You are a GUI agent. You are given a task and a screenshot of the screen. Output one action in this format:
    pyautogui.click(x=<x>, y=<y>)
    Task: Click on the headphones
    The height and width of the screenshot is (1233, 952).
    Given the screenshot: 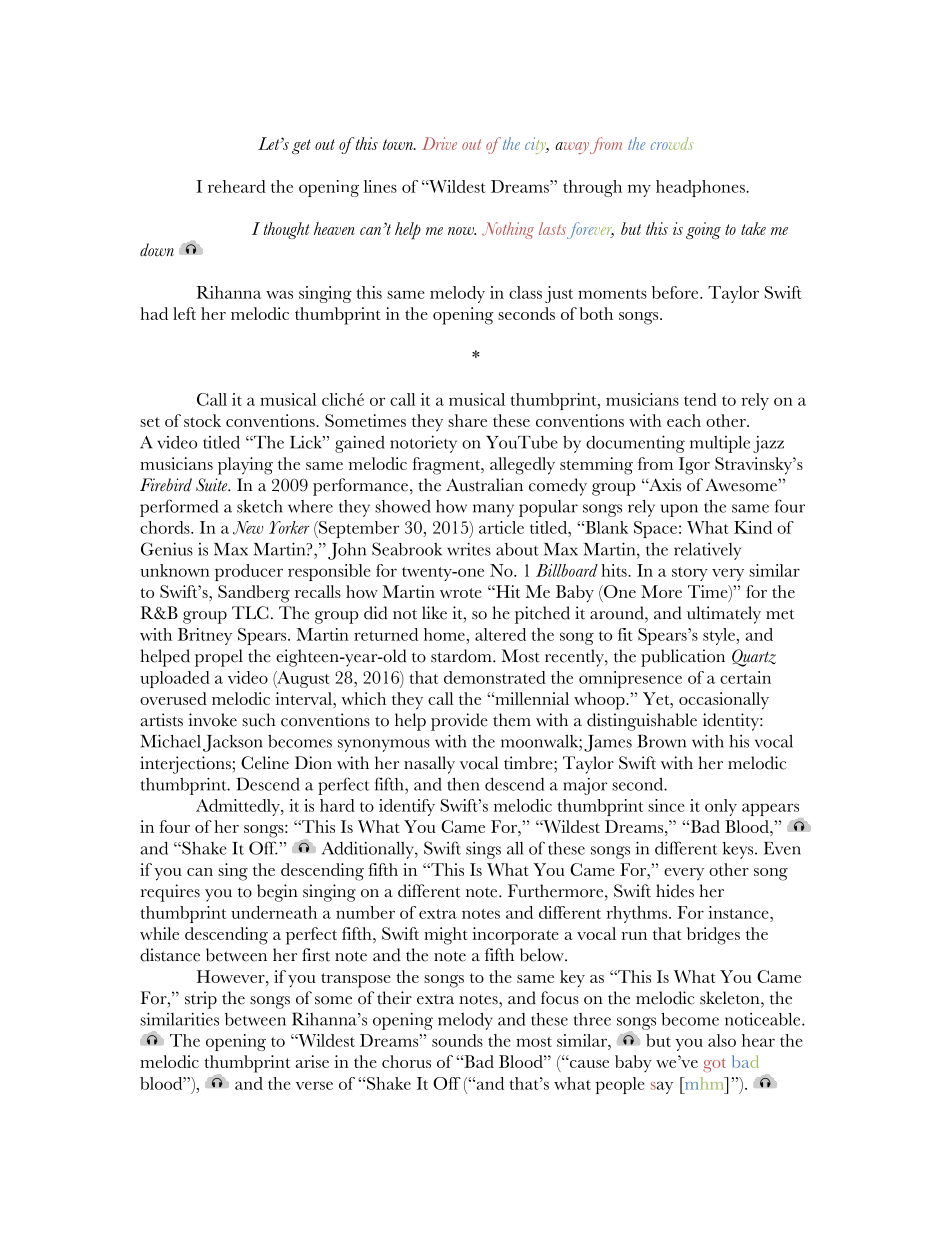 What is the action you would take?
    pyautogui.click(x=701, y=188)
